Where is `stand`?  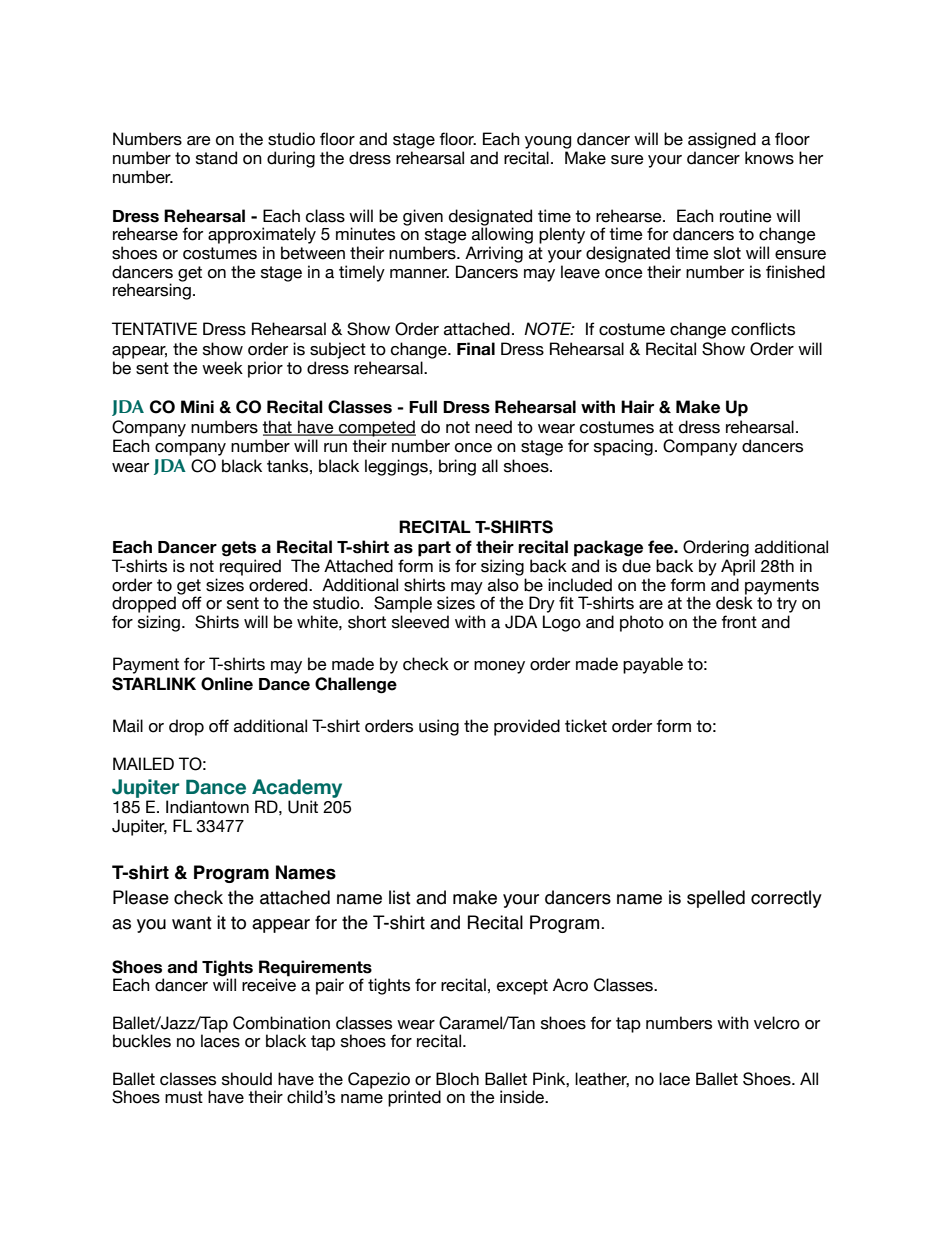
stand is located at coordinates (216, 158).
